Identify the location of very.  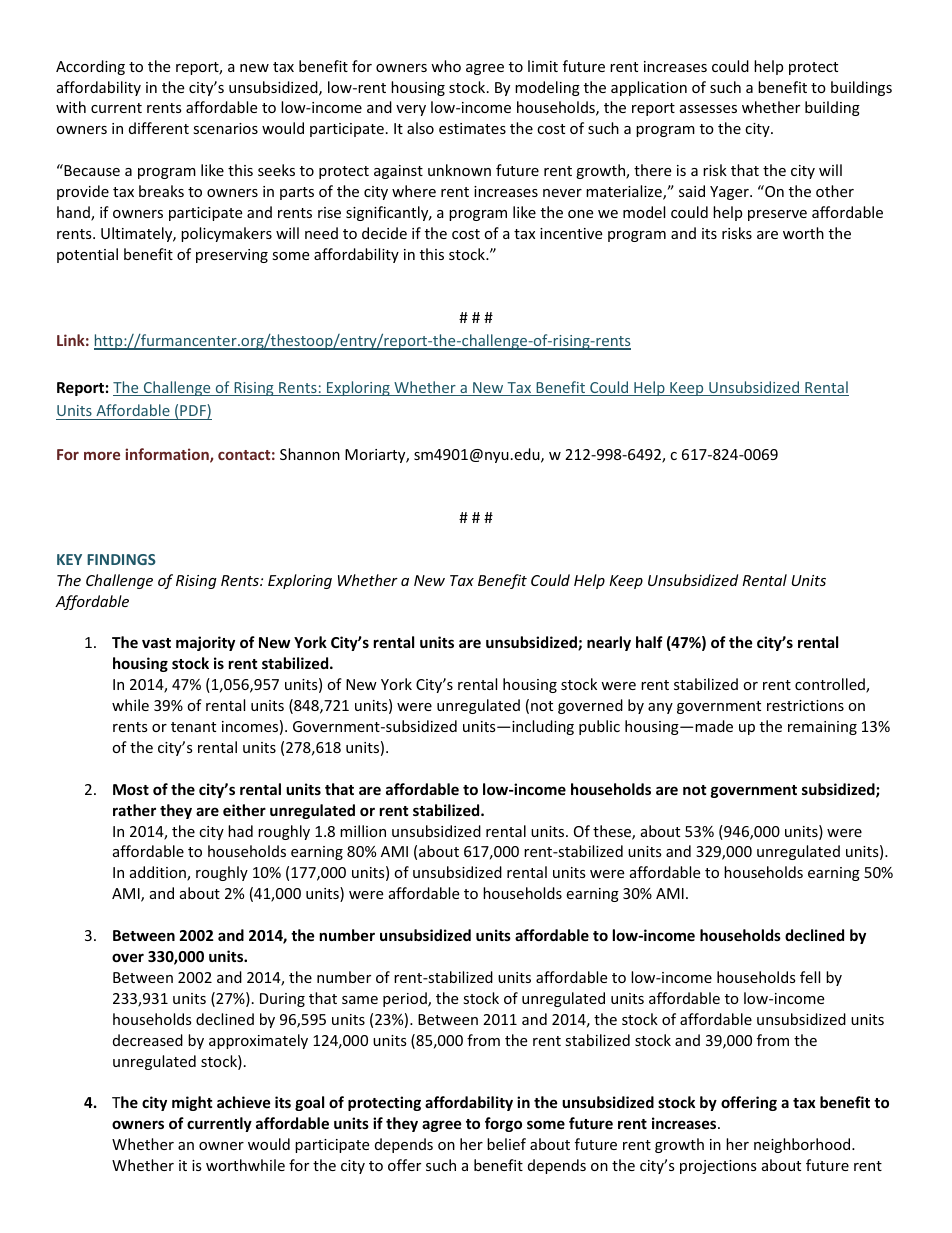
(411, 110).
